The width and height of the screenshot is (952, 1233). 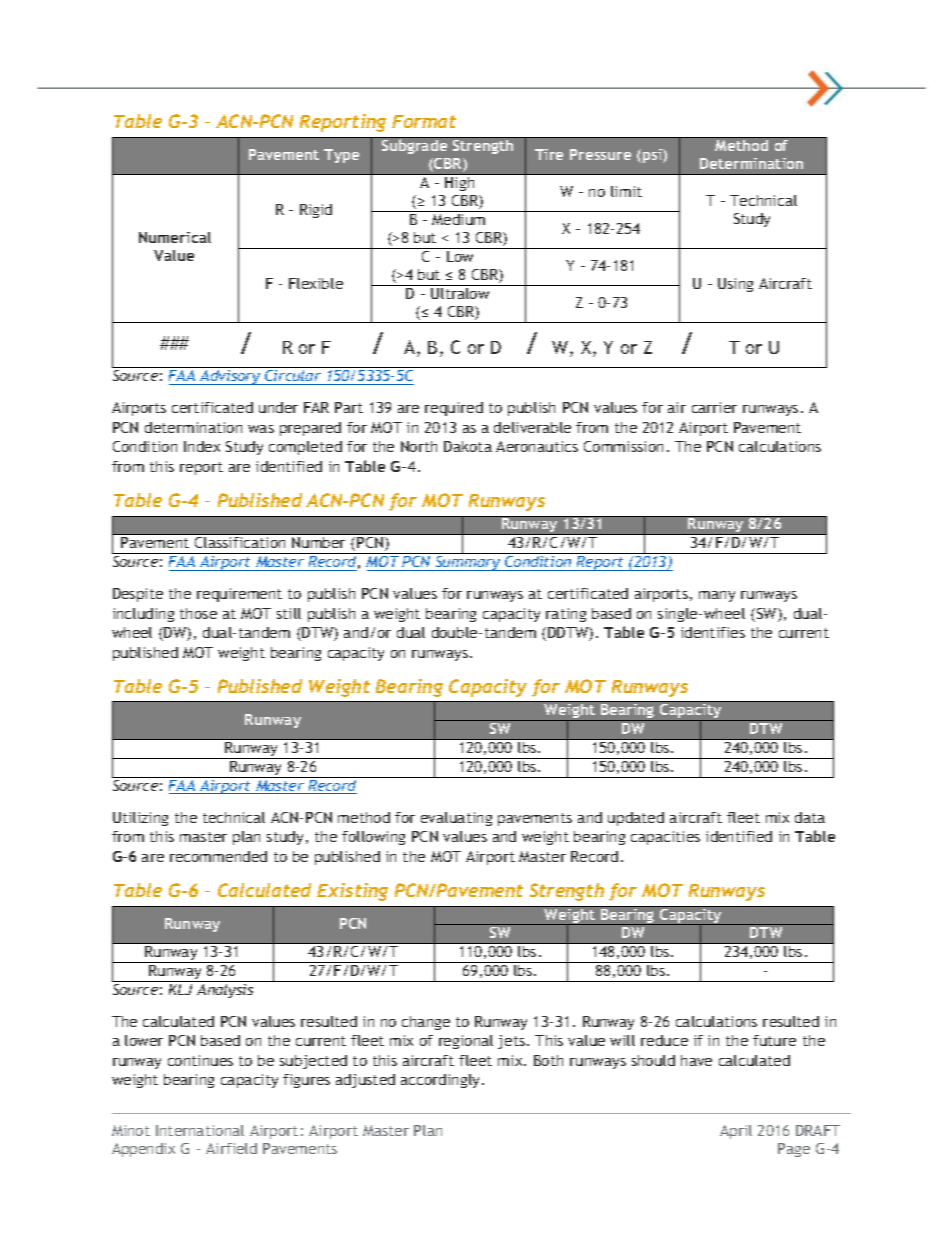 I want to click on International, so click(x=200, y=1130).
